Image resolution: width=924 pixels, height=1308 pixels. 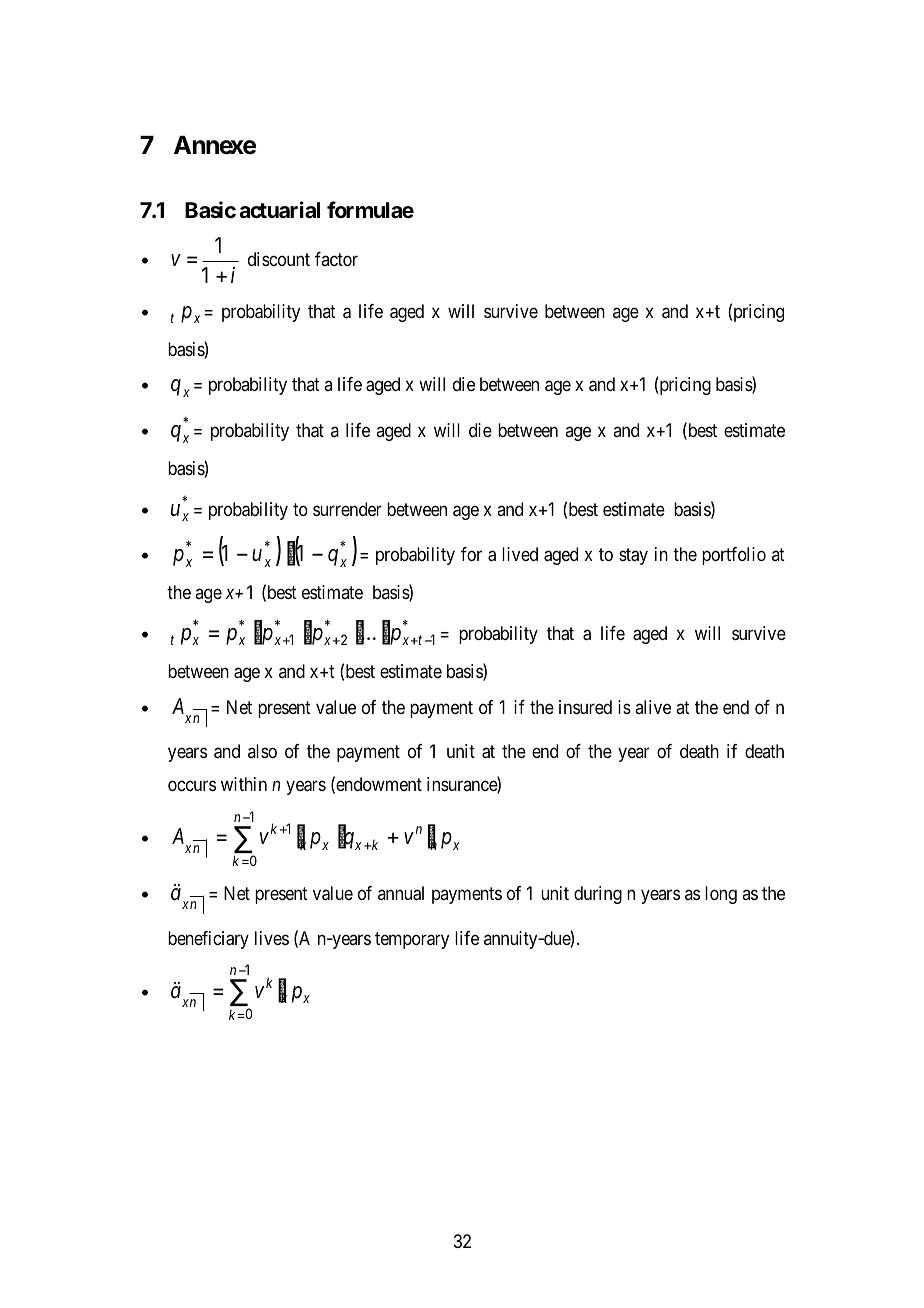 What do you see at coordinates (272, 938) in the screenshot?
I see `lives` at bounding box center [272, 938].
